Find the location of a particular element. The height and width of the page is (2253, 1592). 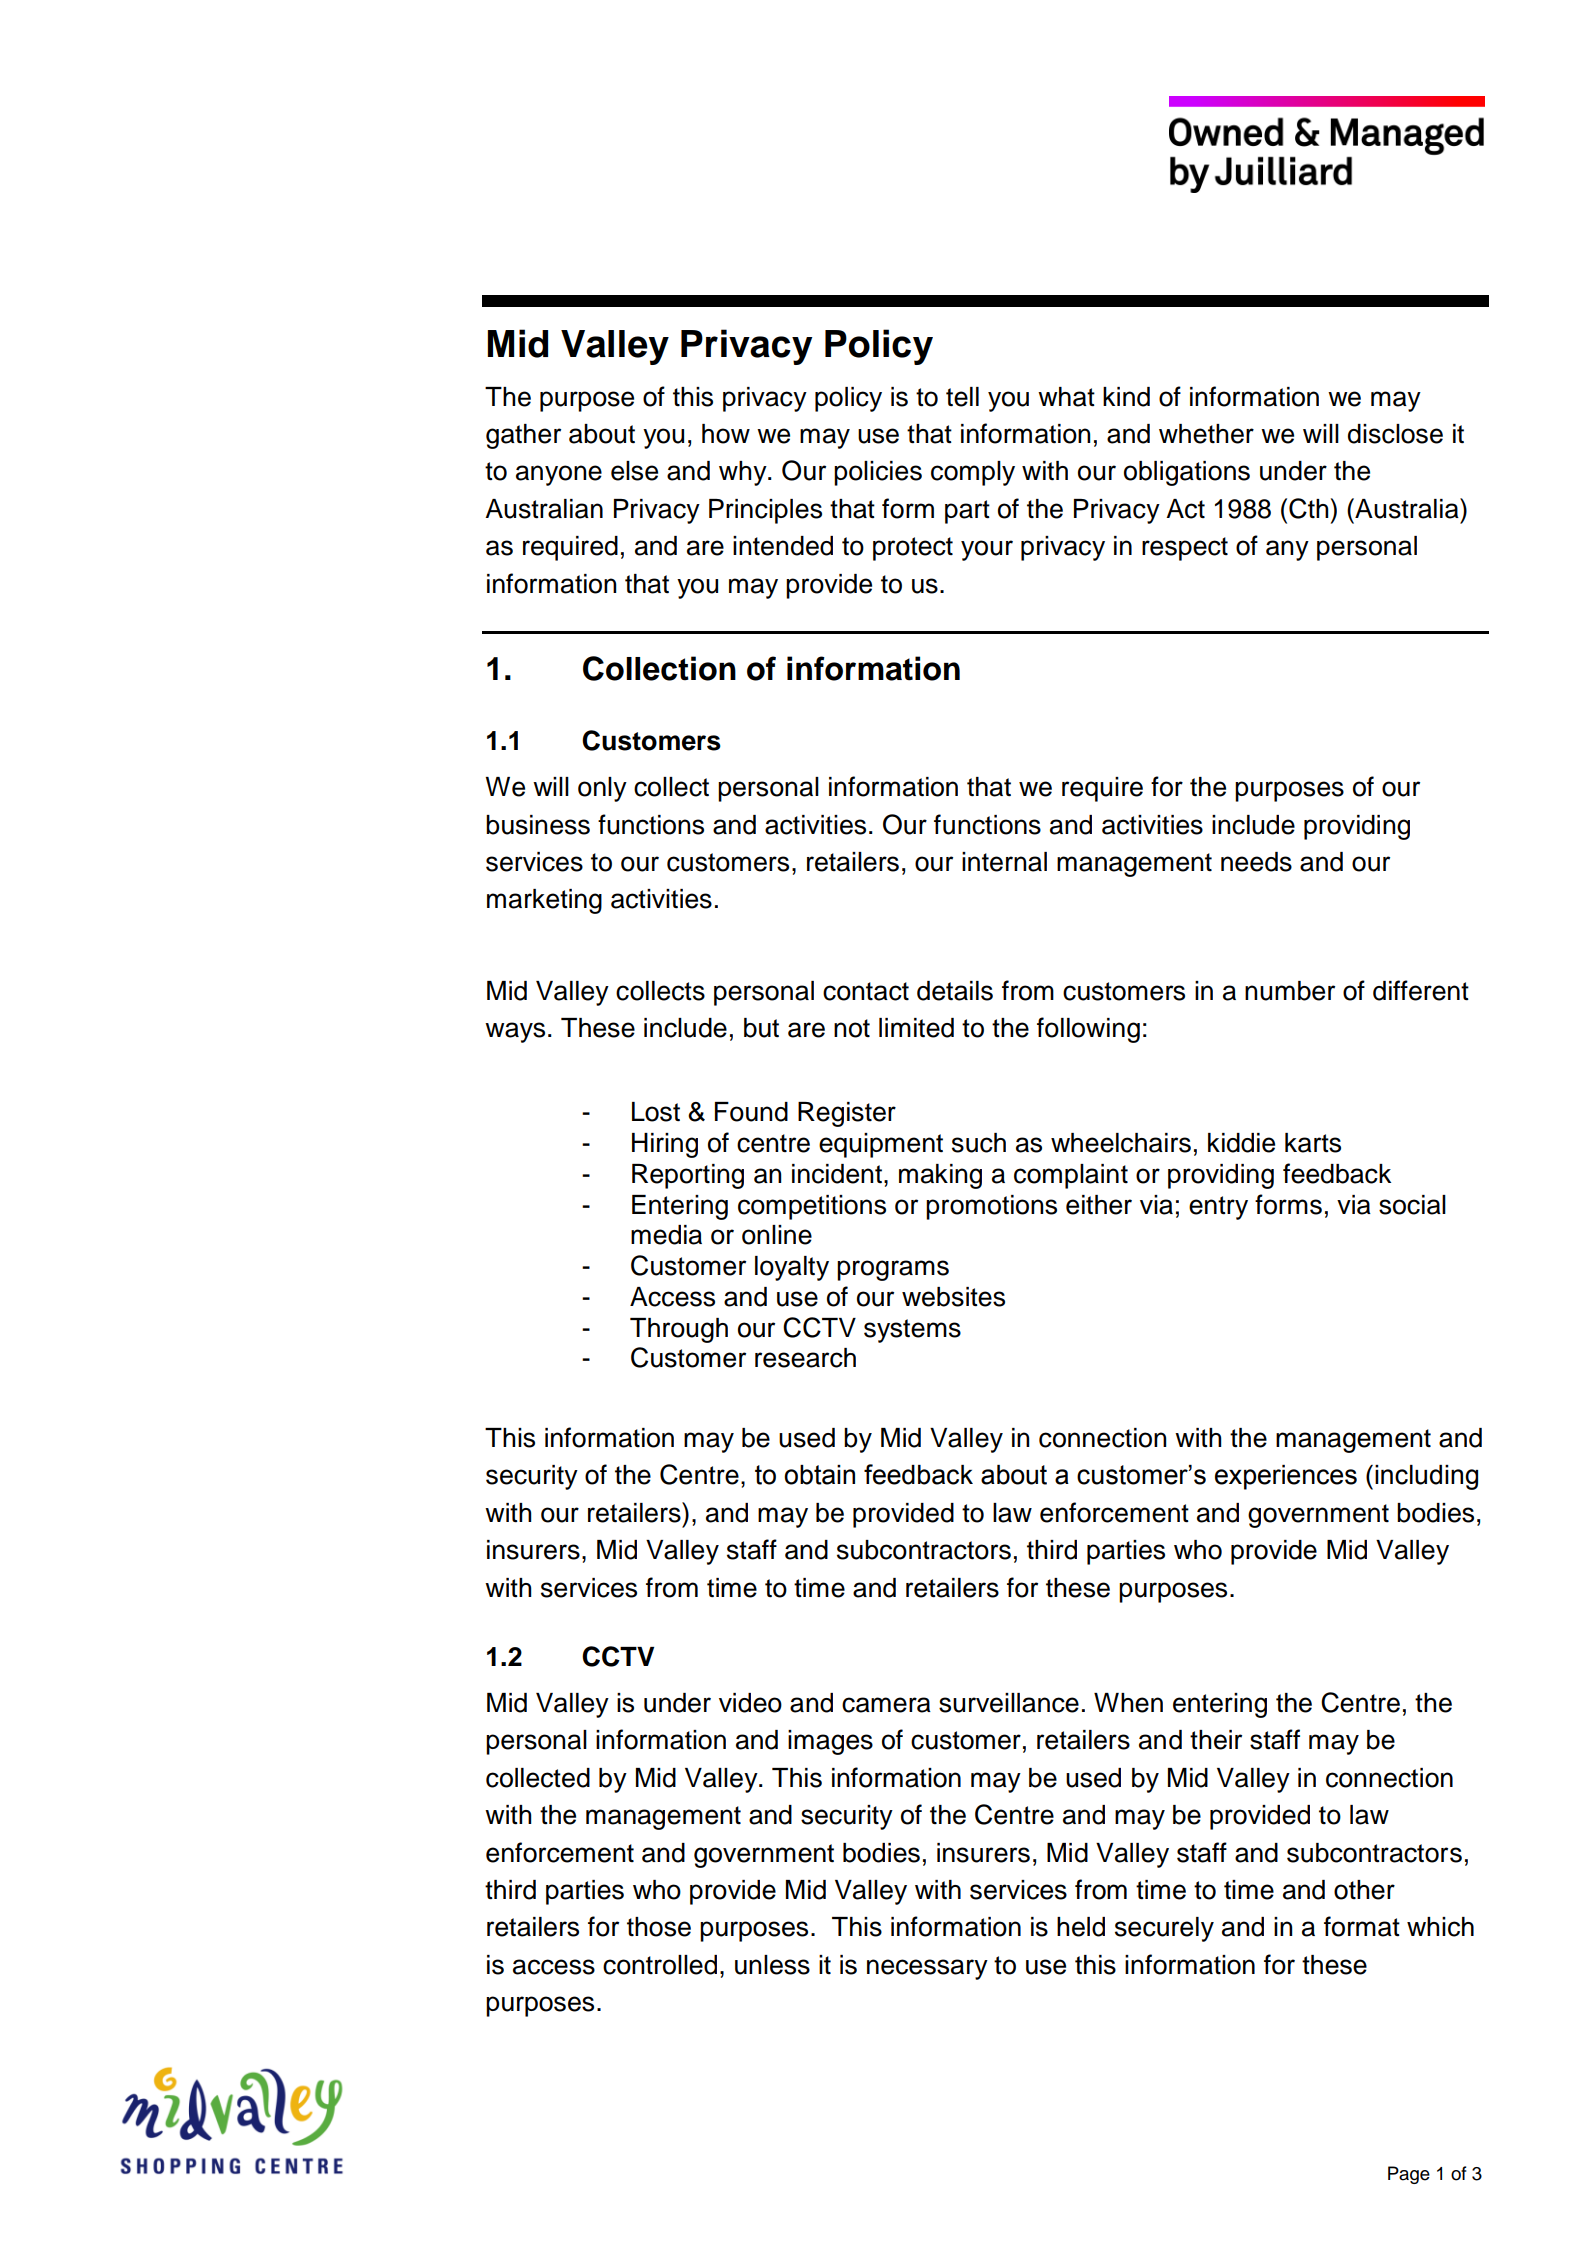

social is located at coordinates (1412, 1205).
